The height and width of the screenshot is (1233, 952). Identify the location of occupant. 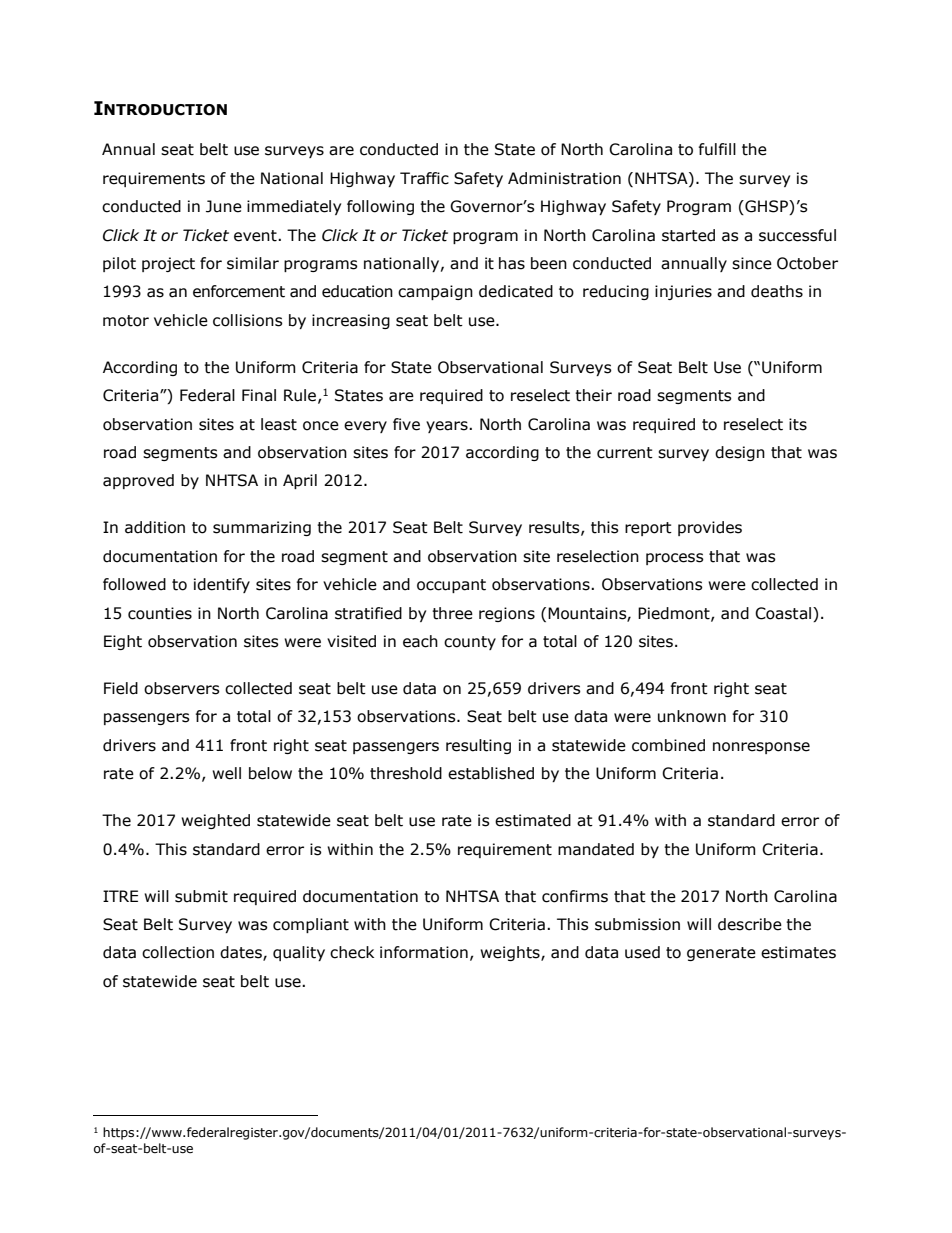
(451, 586).
